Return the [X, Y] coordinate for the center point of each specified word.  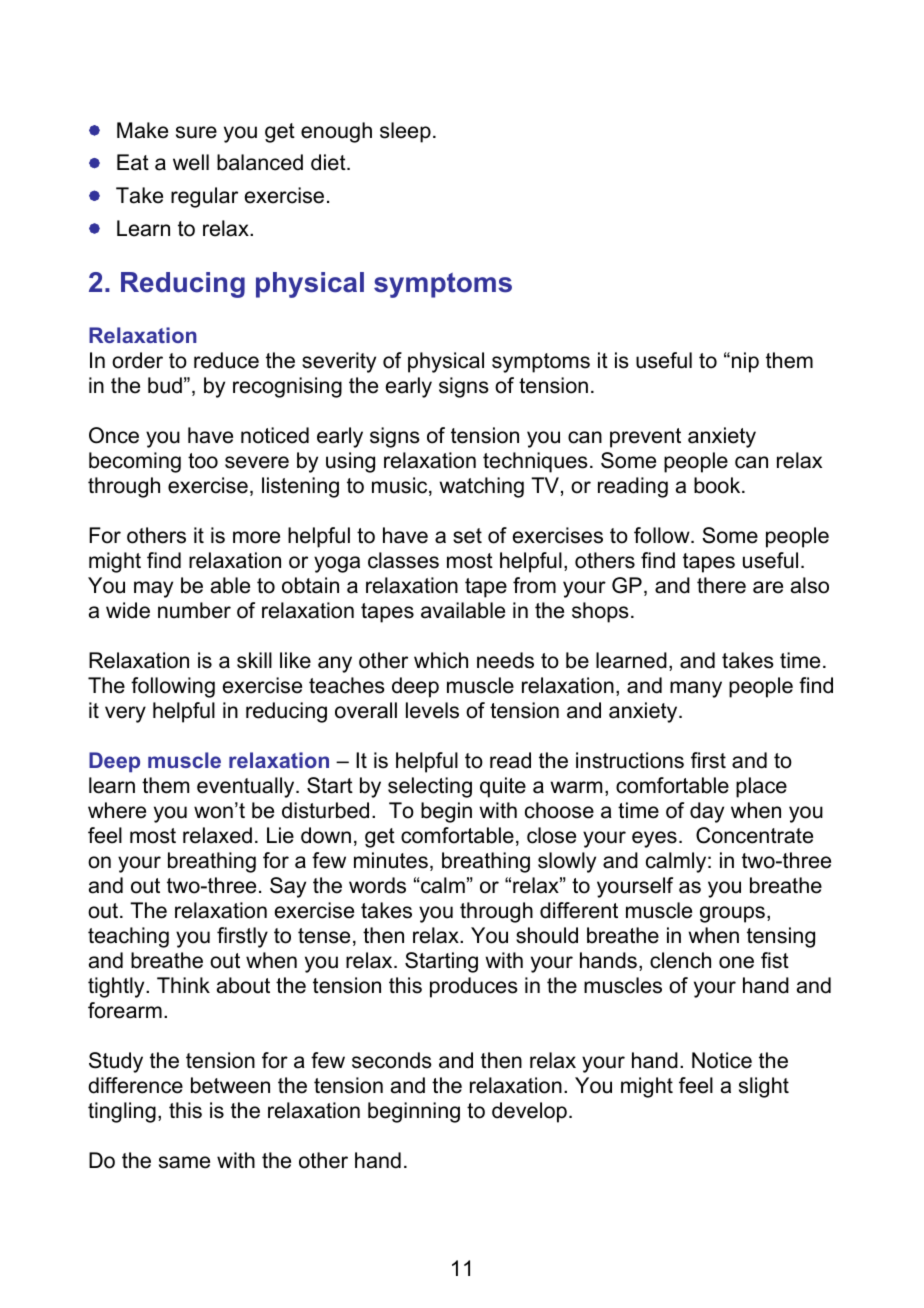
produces [474, 987]
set [467, 536]
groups [732, 914]
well [191, 162]
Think [183, 985]
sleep [405, 132]
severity [339, 362]
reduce [226, 360]
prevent [645, 438]
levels [432, 710]
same [184, 1162]
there [721, 585]
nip [745, 362]
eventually [247, 787]
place [761, 787]
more [256, 537]
